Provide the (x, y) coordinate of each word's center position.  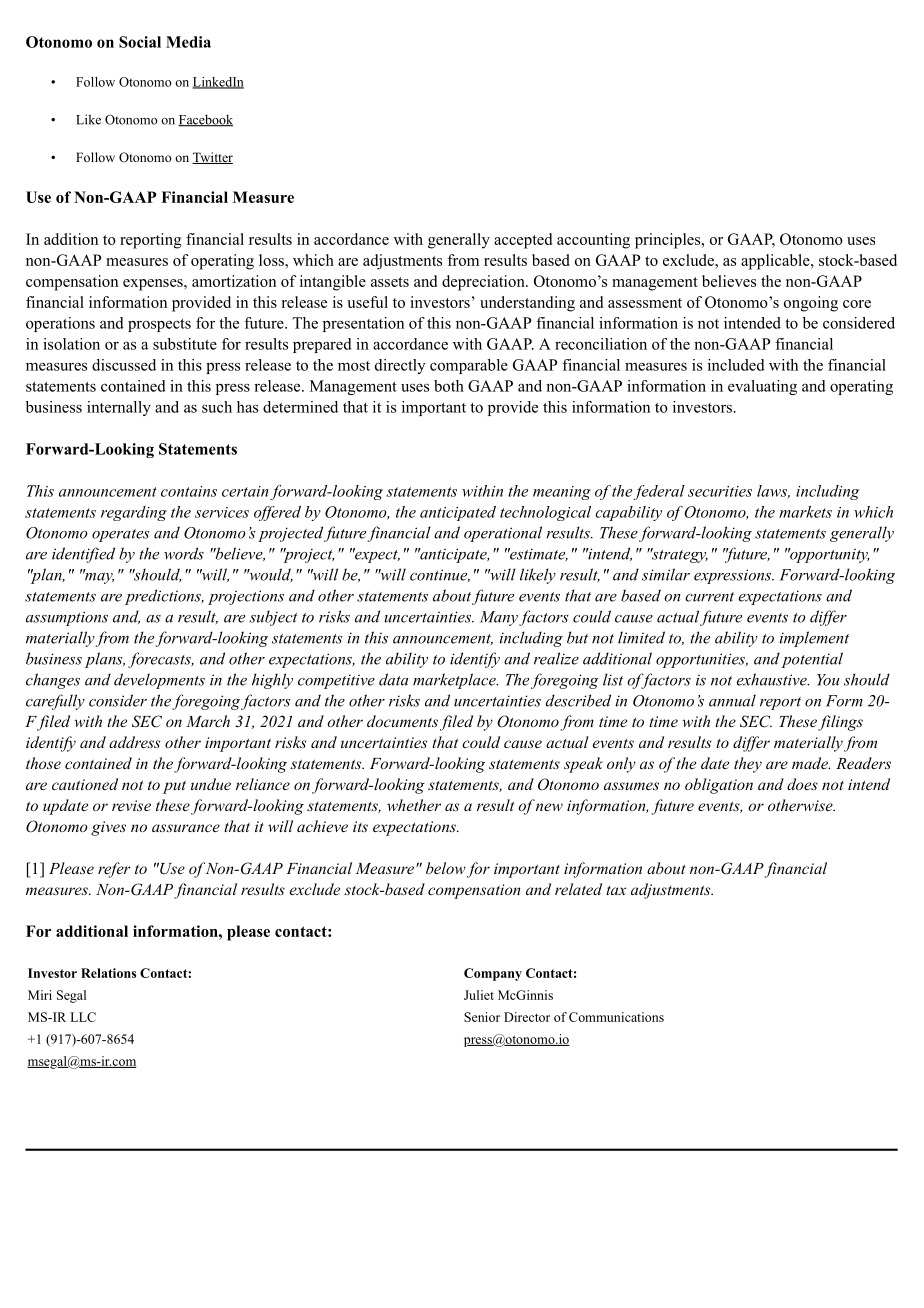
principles (667, 241)
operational (503, 534)
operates (121, 535)
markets (805, 512)
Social (140, 42)
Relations (108, 973)
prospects (159, 325)
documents (402, 721)
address (134, 742)
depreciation (484, 283)
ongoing (811, 304)
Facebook (205, 120)
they (748, 765)
